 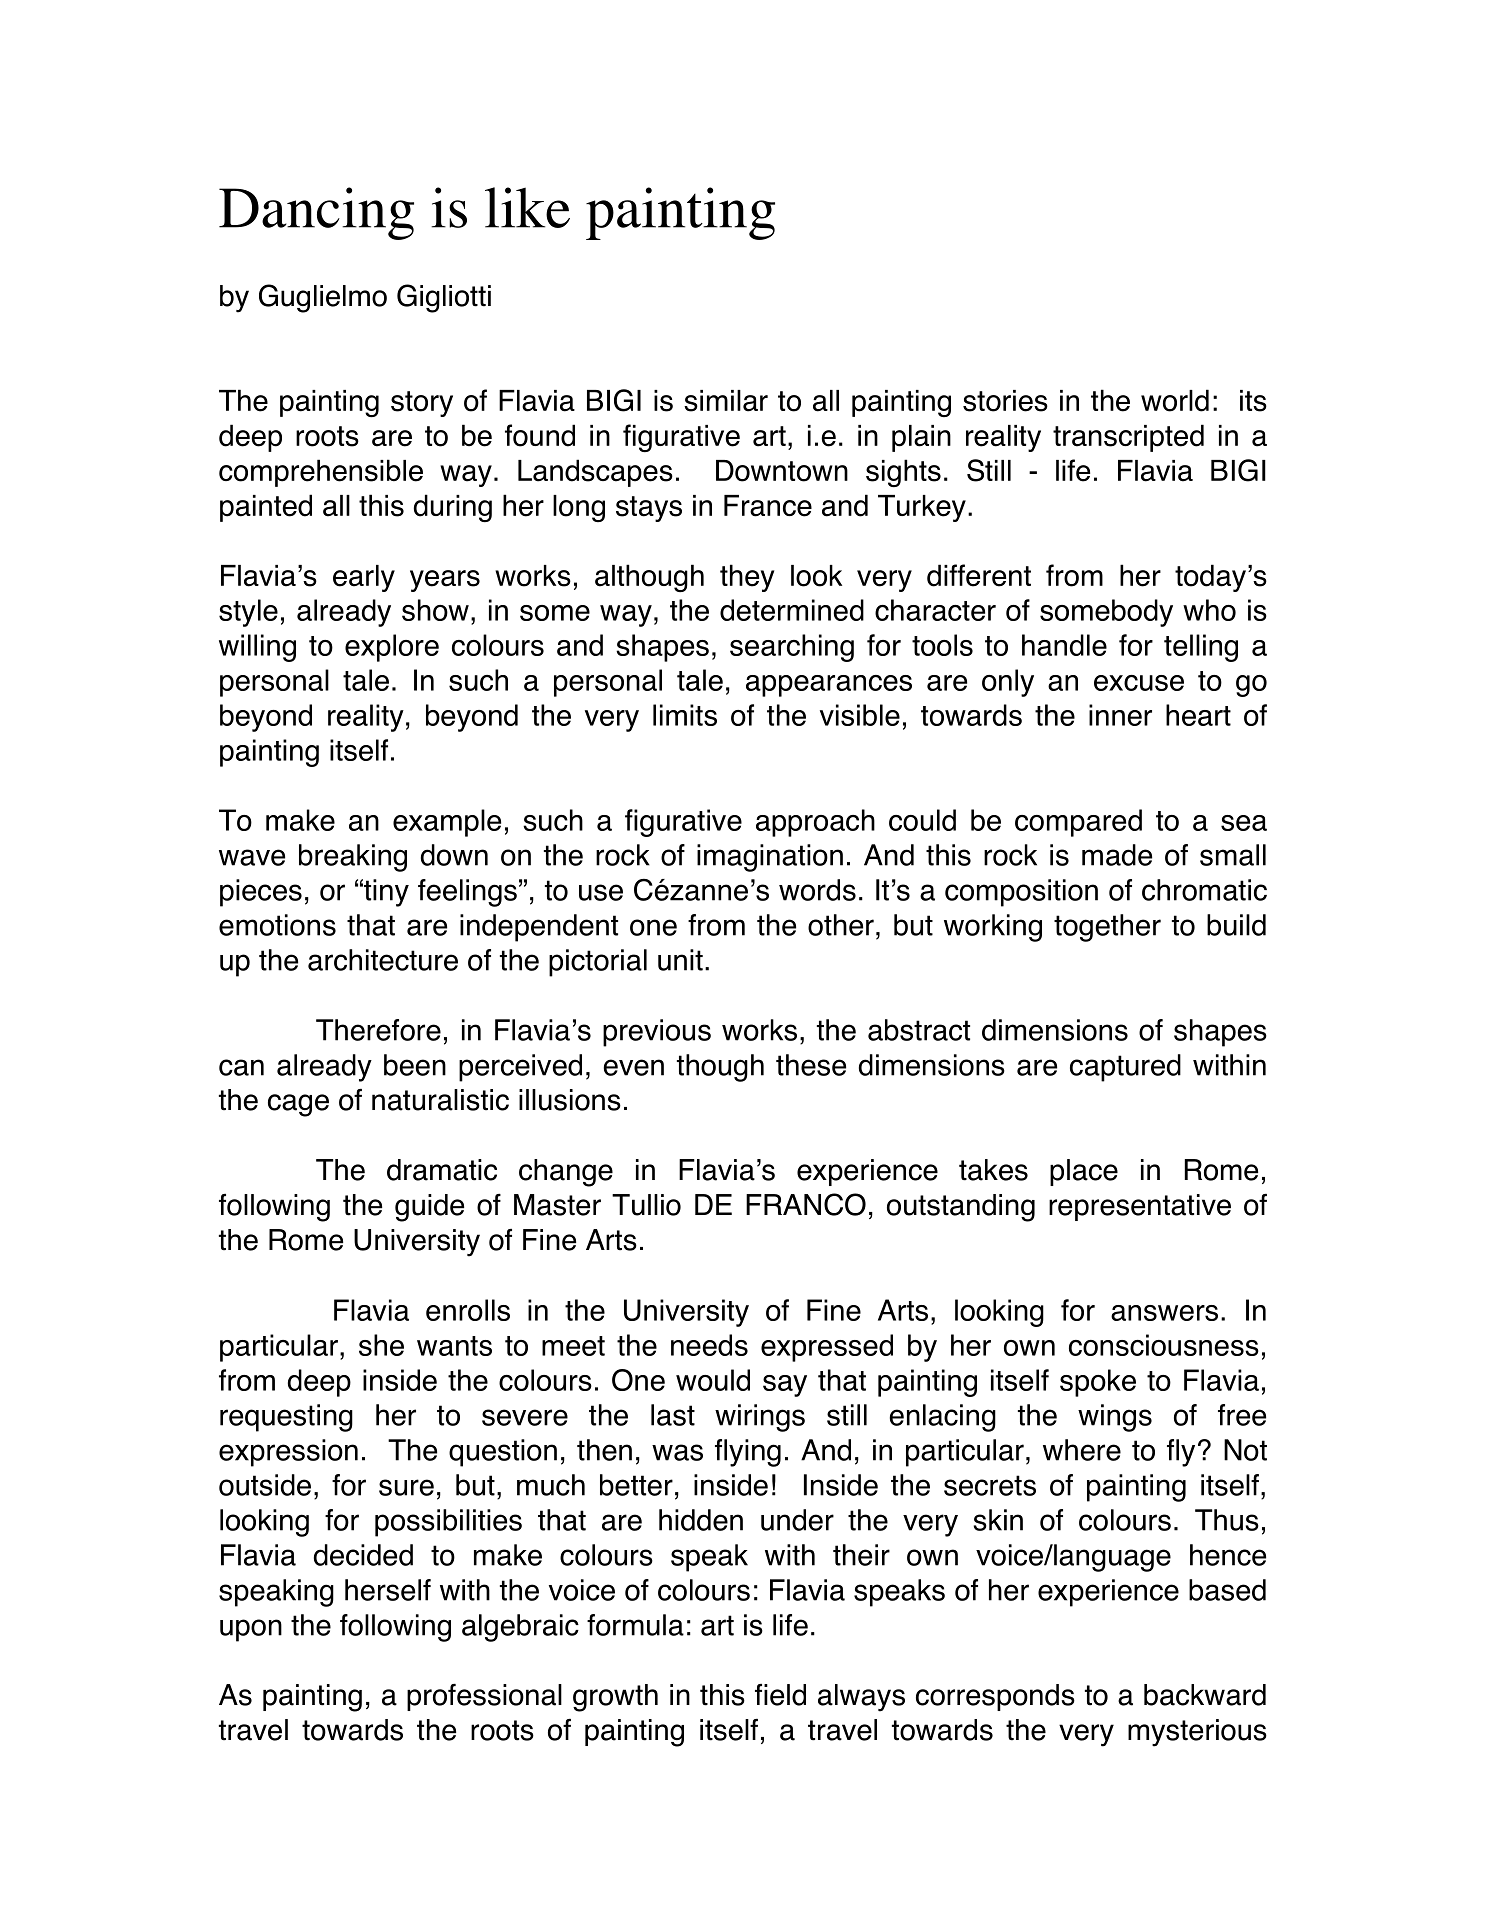 What do you see at coordinates (484, 1697) in the screenshot?
I see `professional` at bounding box center [484, 1697].
